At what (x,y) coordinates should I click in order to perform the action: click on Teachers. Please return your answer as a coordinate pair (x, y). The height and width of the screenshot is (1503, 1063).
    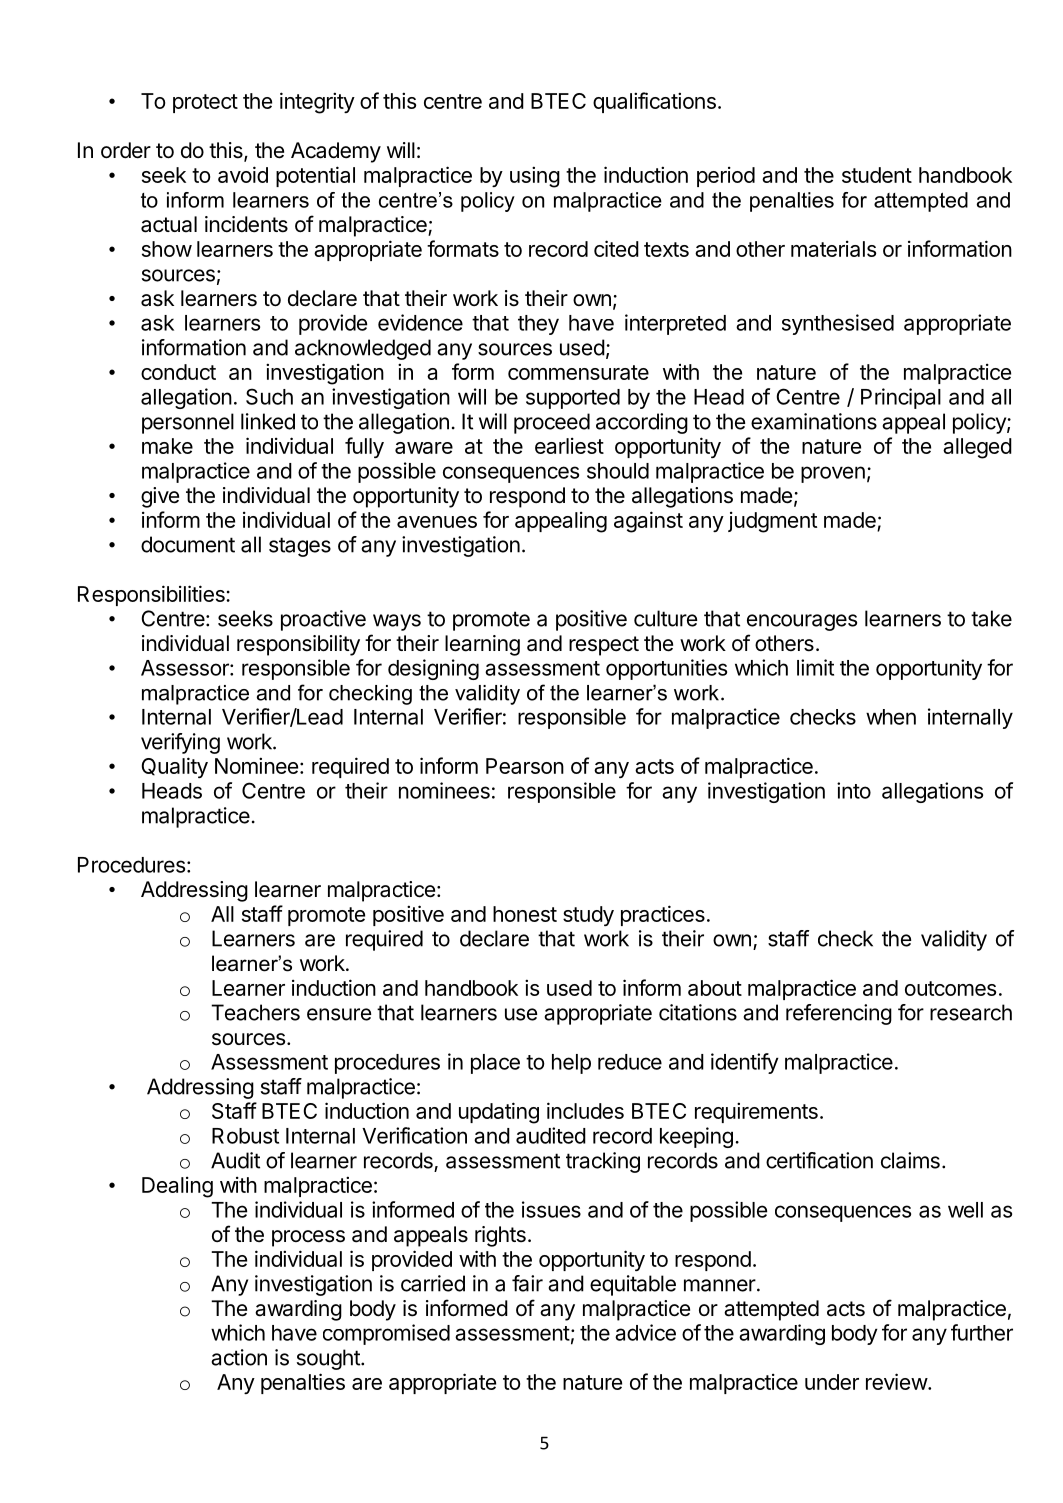
    Looking at the image, I should click on (255, 1012).
